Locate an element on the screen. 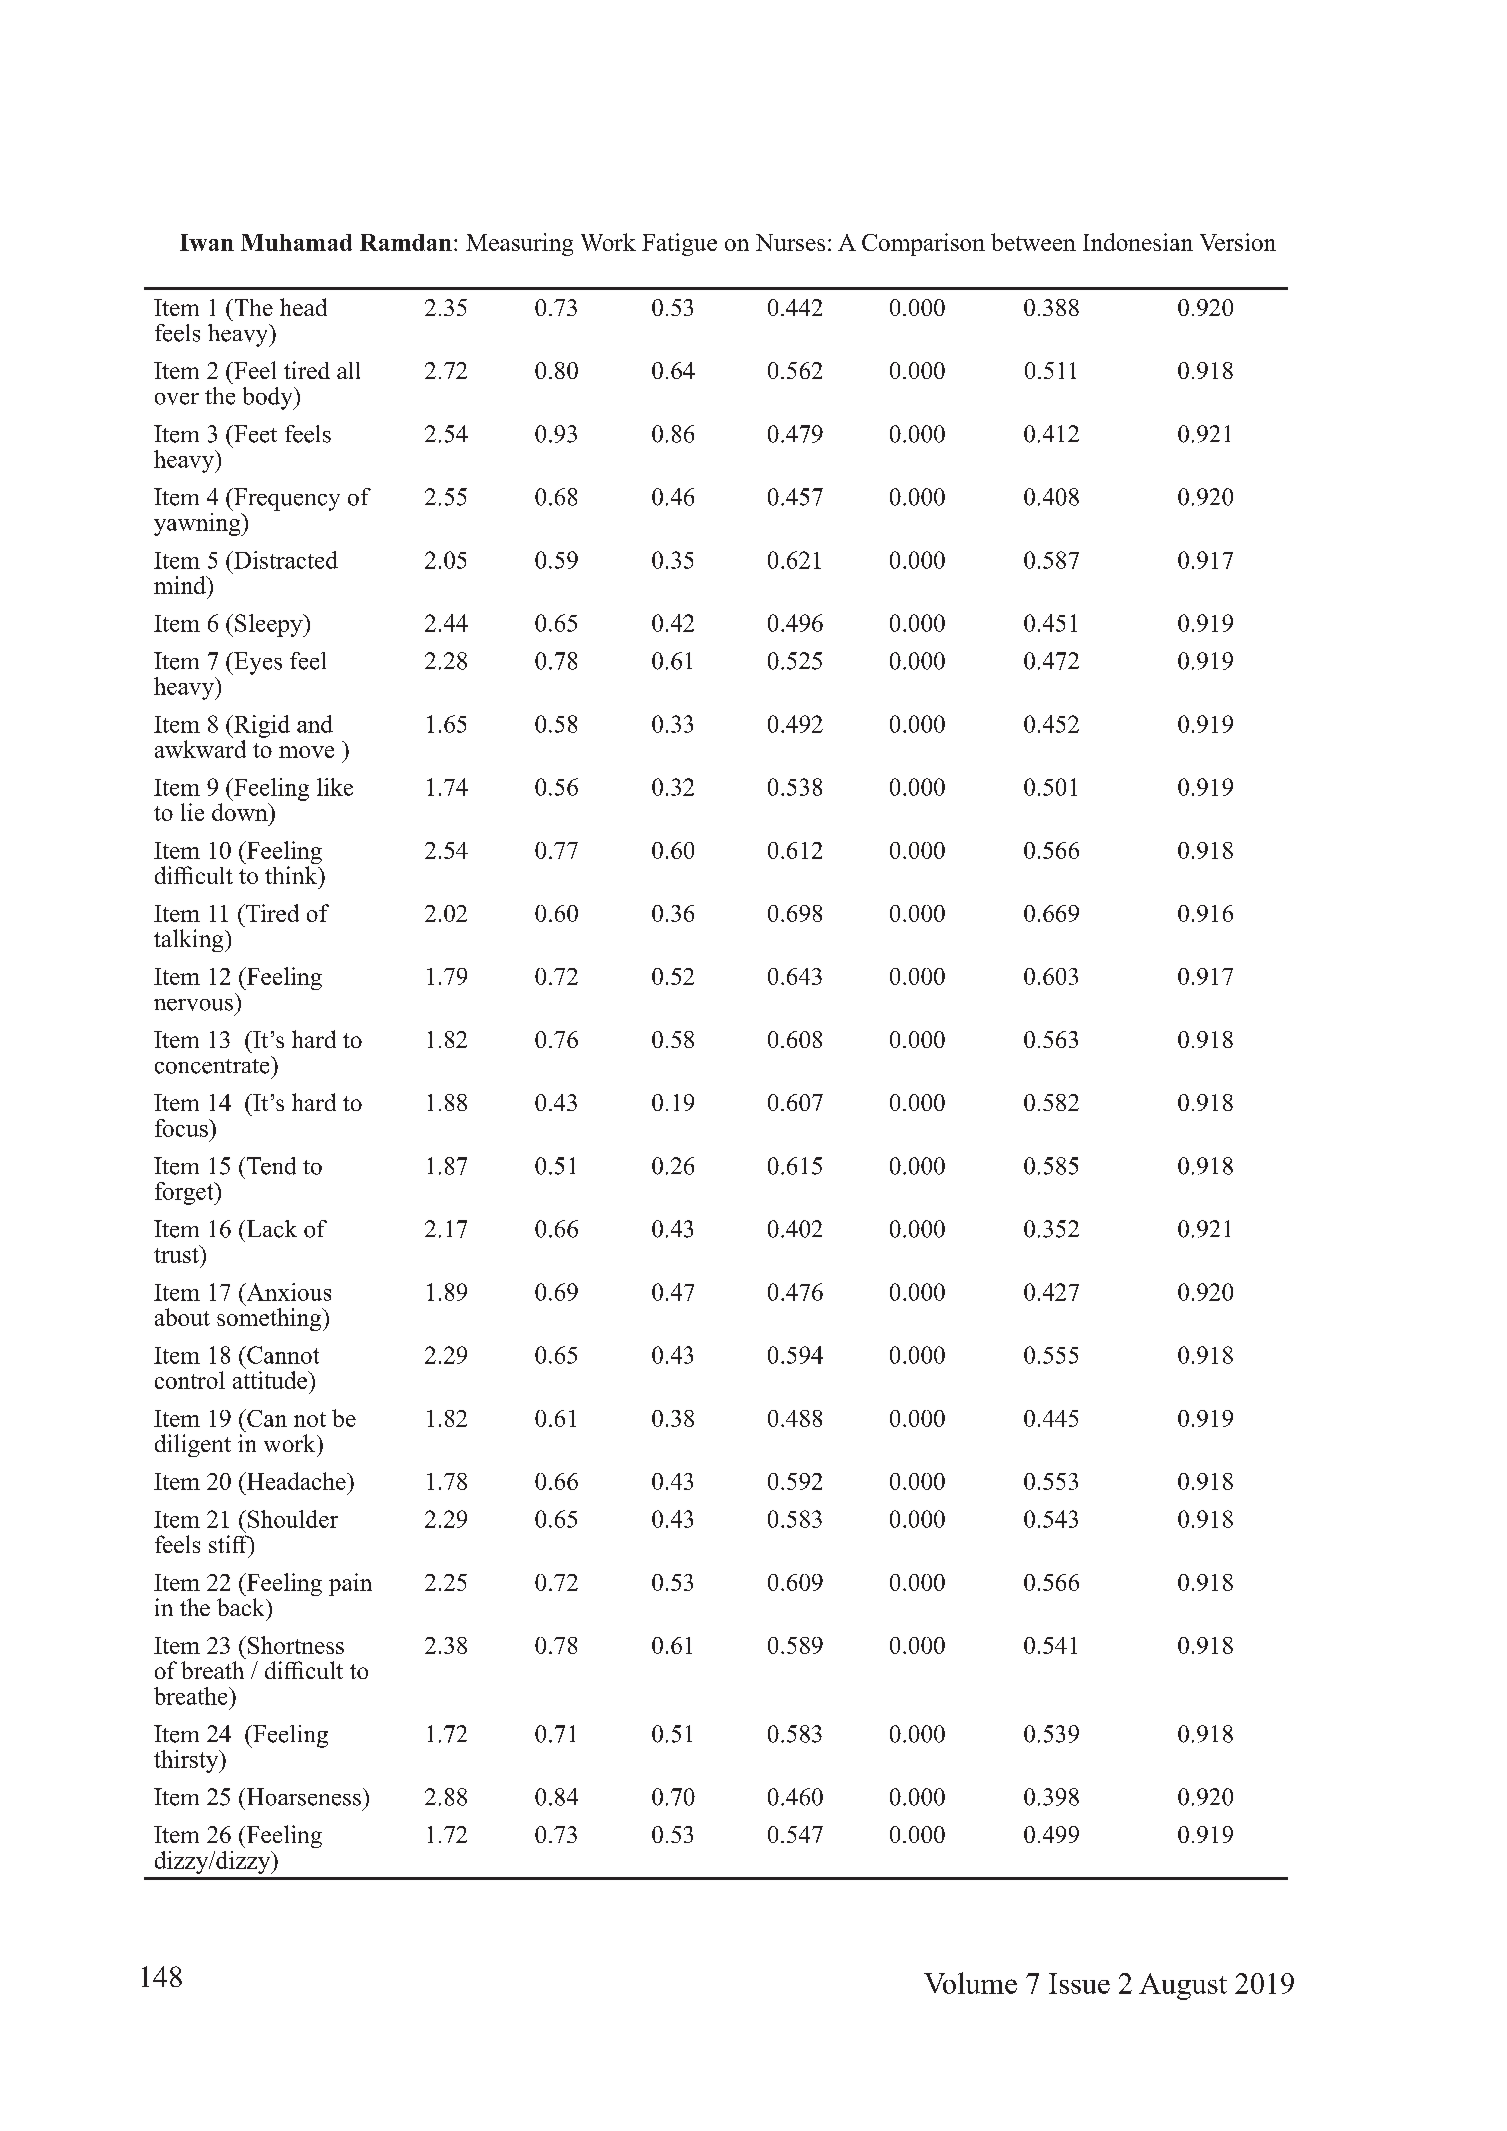 The height and width of the screenshot is (2131, 1507). Issue is located at coordinates (1079, 1983).
